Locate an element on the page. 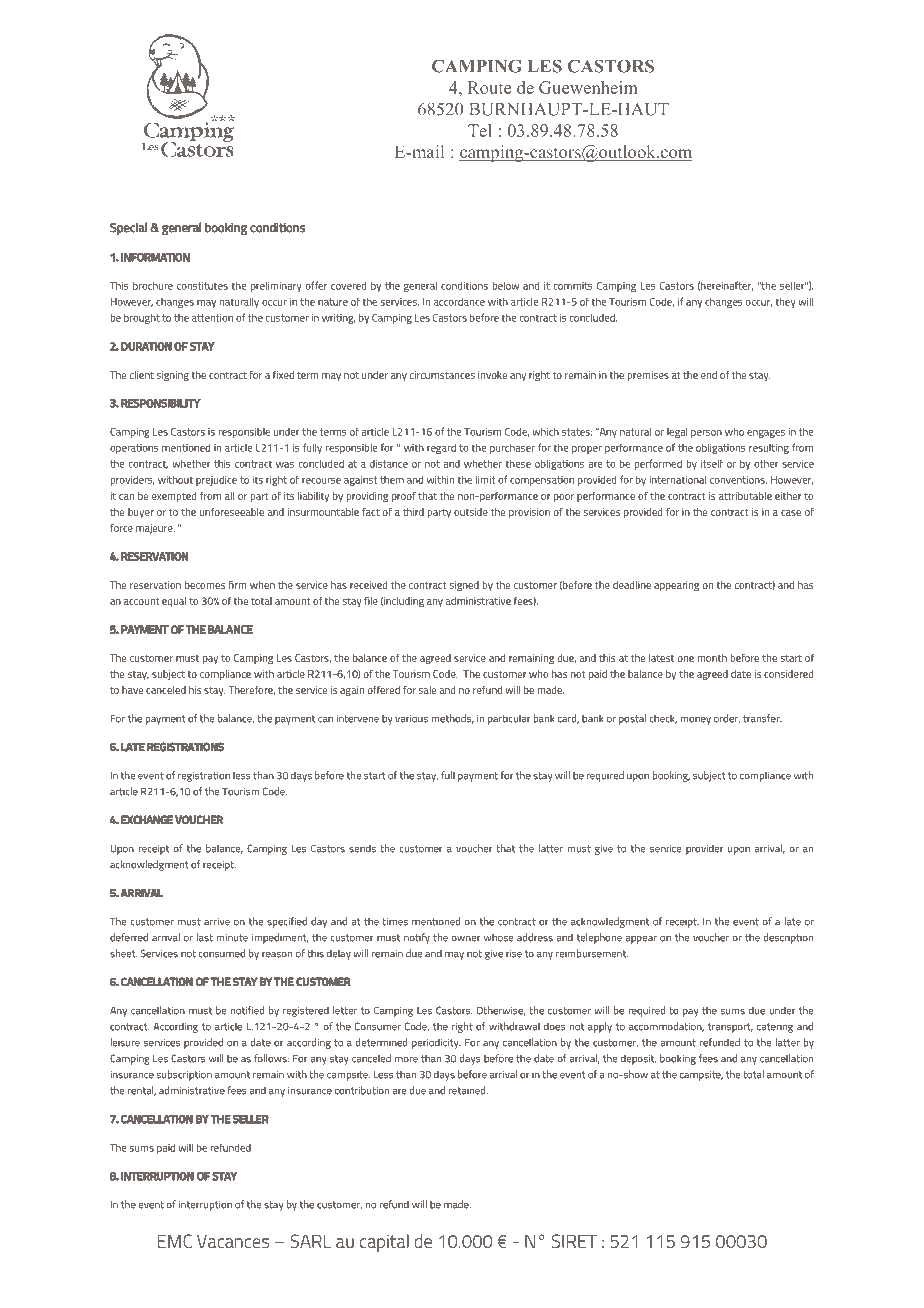 Image resolution: width=924 pixels, height=1308 pixels. Special is located at coordinates (128, 228).
